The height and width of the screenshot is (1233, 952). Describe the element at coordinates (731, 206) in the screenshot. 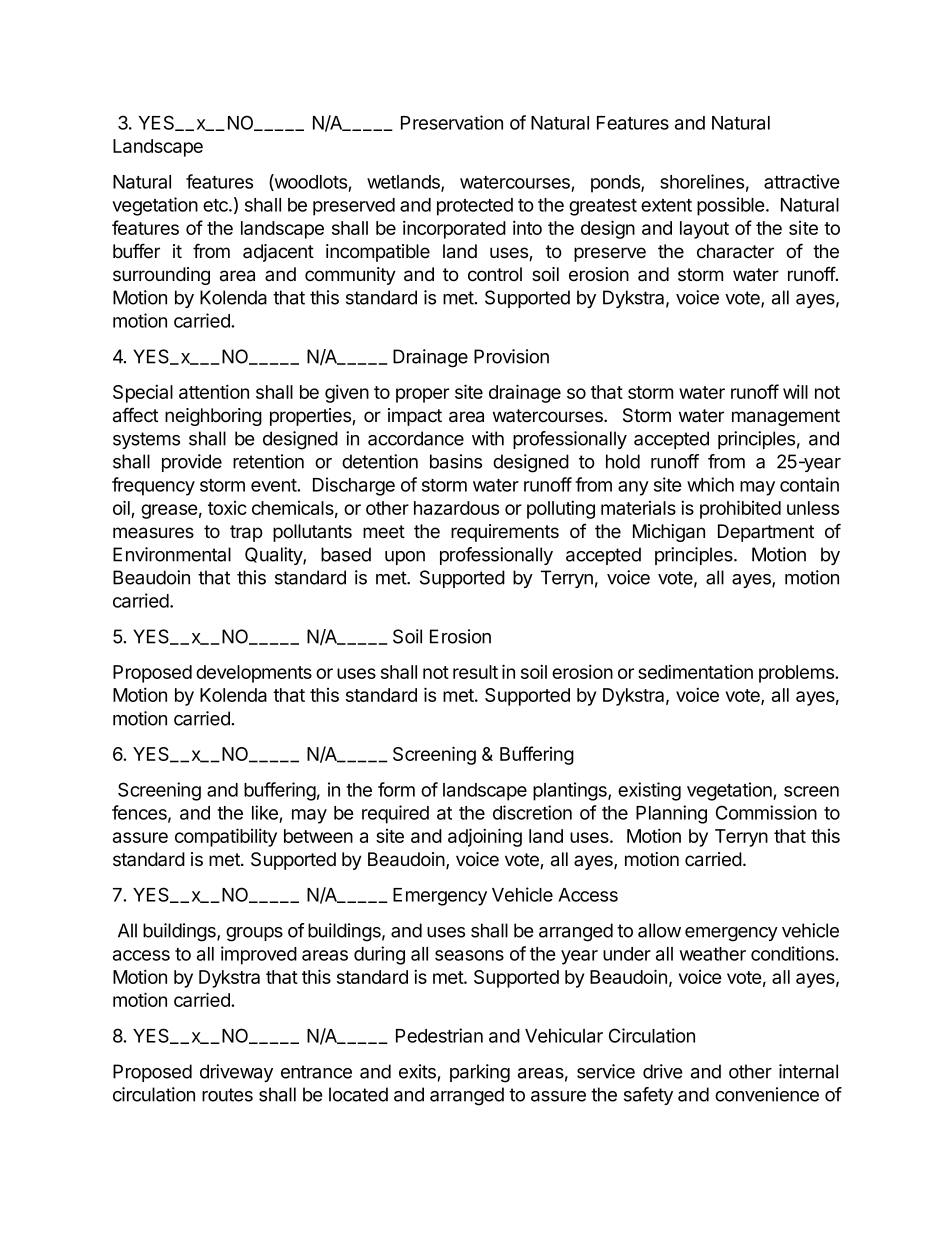

I see `possible` at that location.
